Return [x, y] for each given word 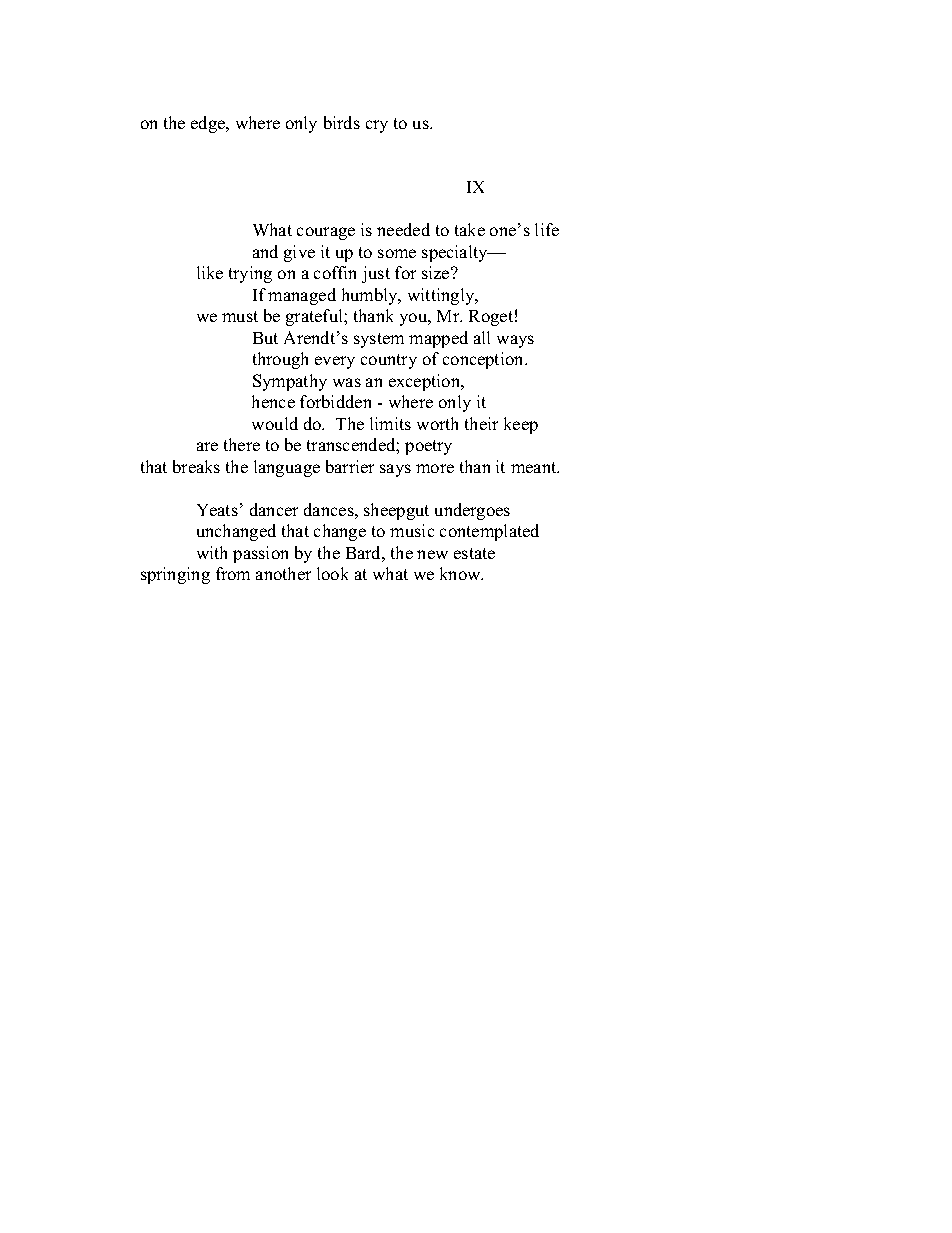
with [212, 552]
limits [390, 423]
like [210, 272]
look [332, 573]
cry [377, 126]
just [376, 274]
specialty [456, 253]
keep [521, 425]
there [242, 444]
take [470, 229]
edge [209, 124]
